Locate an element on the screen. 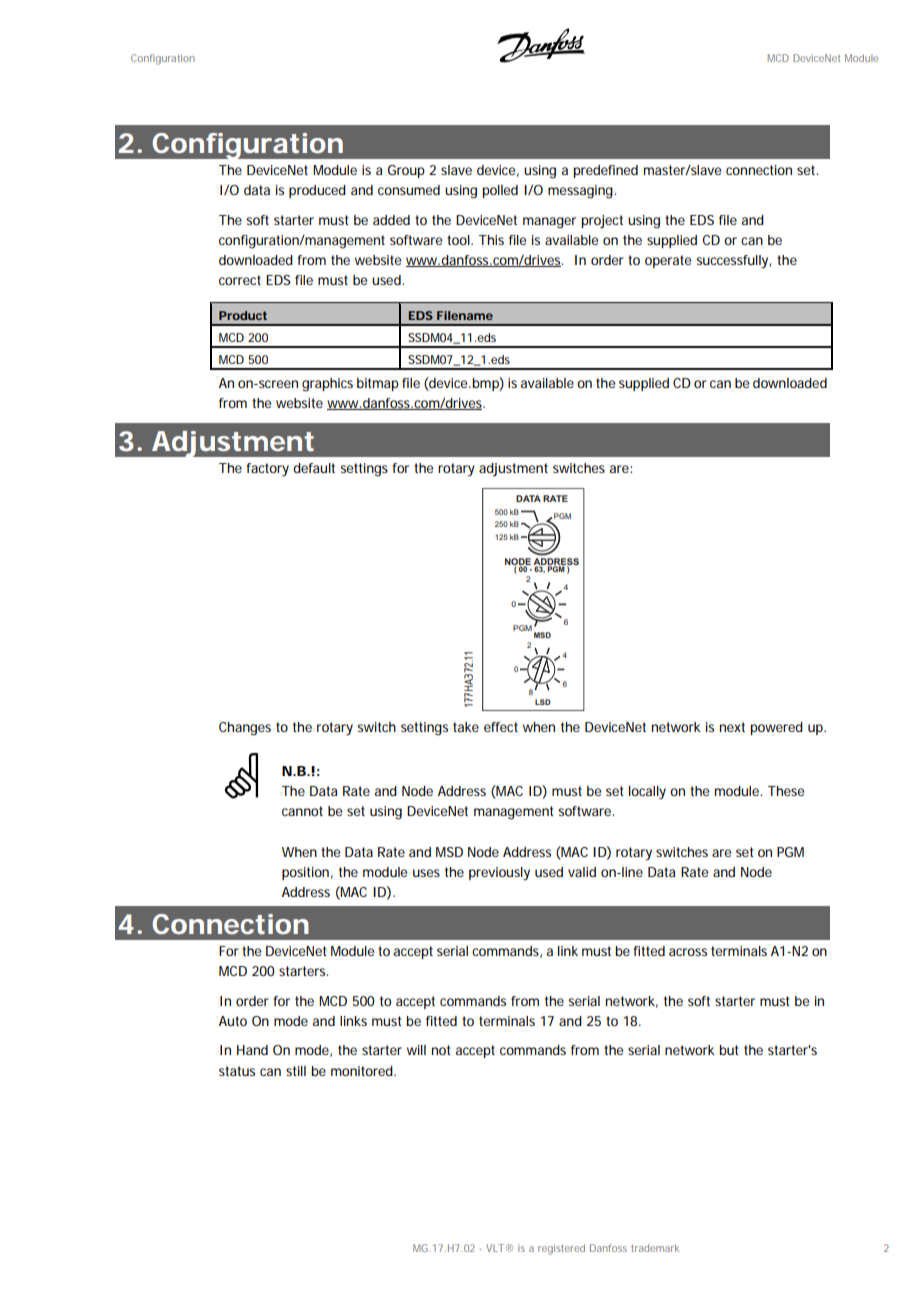 The width and height of the screenshot is (924, 1308). next is located at coordinates (732, 727).
